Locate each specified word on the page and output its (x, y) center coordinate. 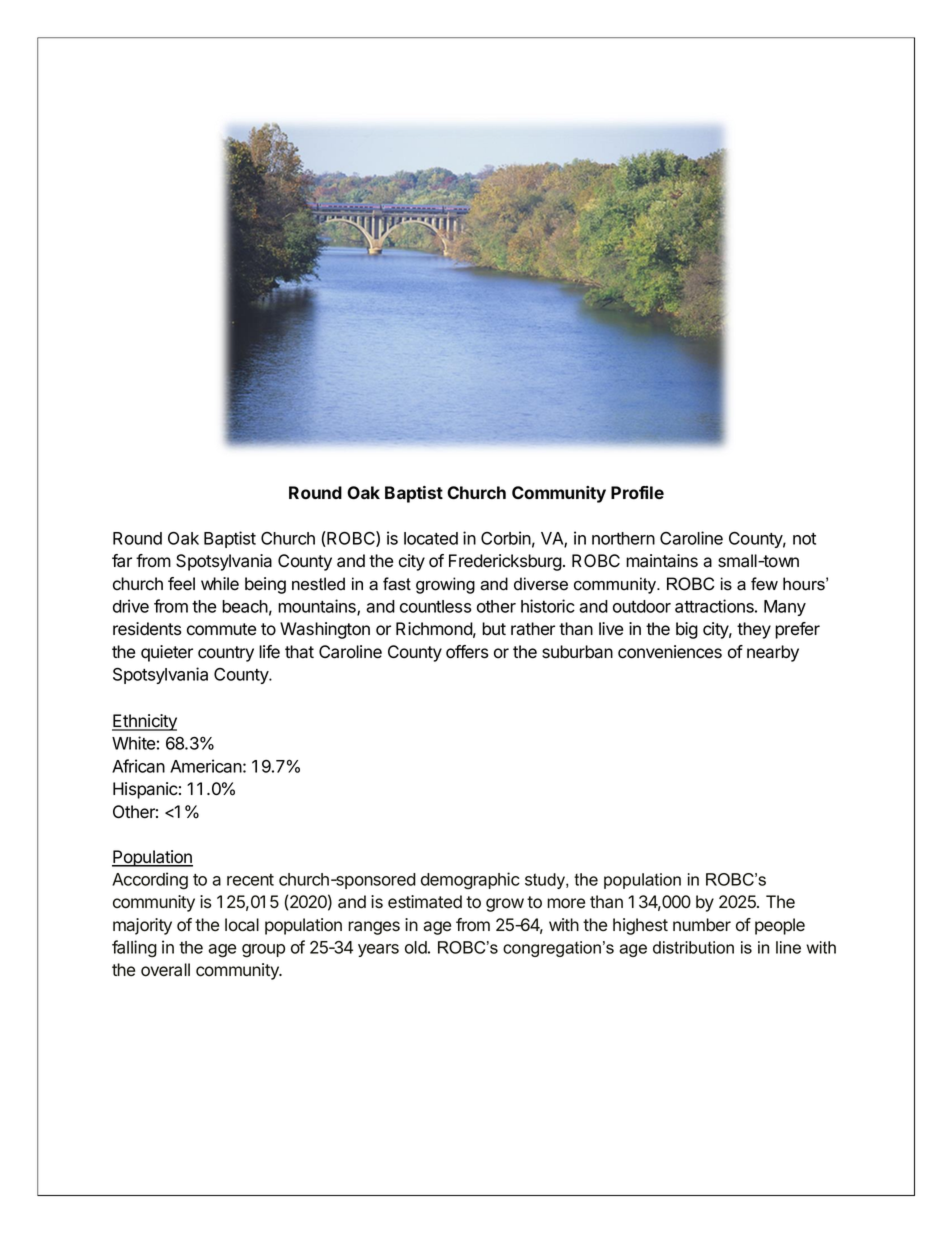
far (122, 561)
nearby (773, 653)
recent (250, 880)
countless (435, 606)
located (431, 538)
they (754, 630)
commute (221, 629)
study (546, 881)
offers (467, 652)
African (138, 766)
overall (165, 970)
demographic (470, 881)
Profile (637, 492)
